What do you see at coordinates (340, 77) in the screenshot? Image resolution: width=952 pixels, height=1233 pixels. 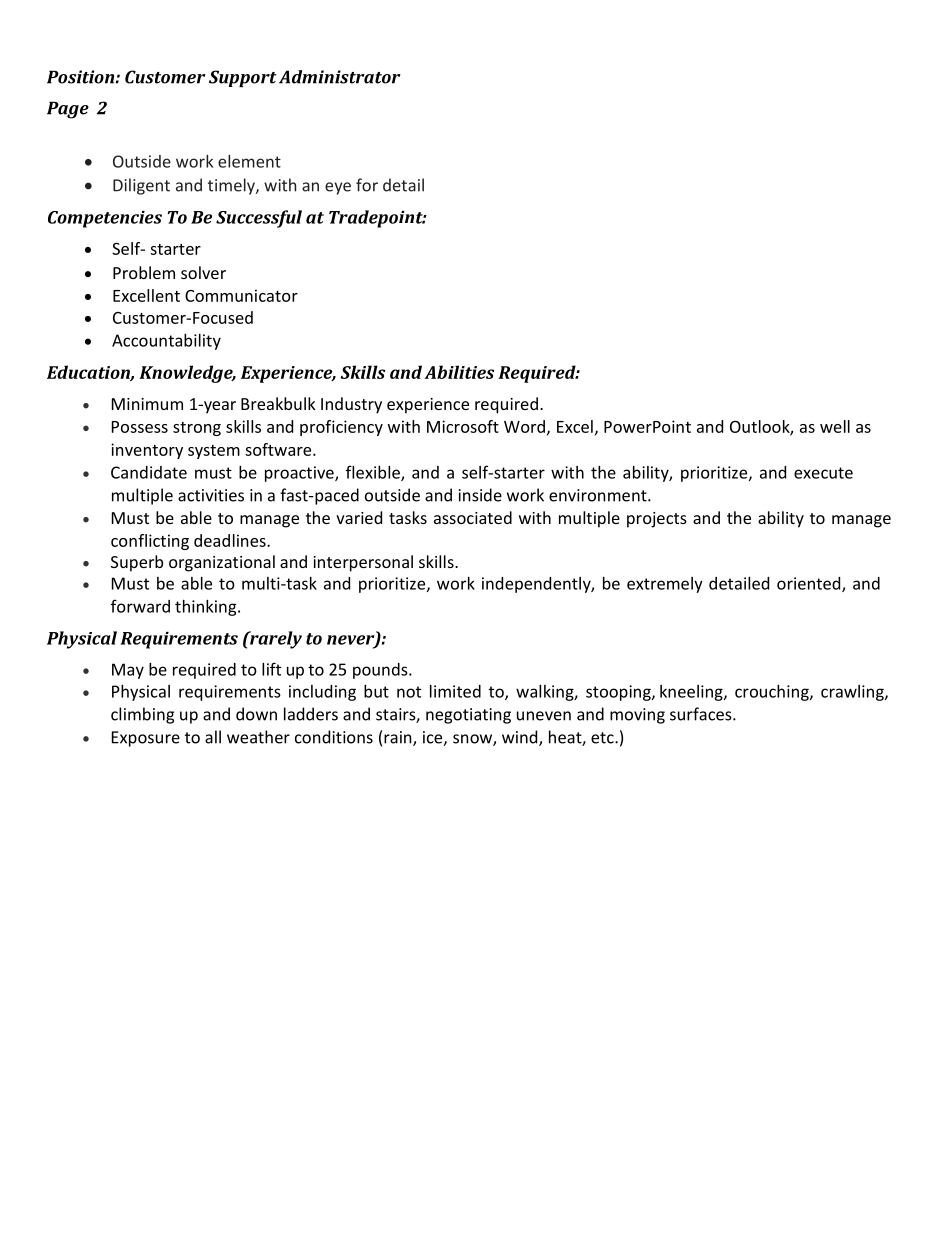 I see `Administrator` at bounding box center [340, 77].
